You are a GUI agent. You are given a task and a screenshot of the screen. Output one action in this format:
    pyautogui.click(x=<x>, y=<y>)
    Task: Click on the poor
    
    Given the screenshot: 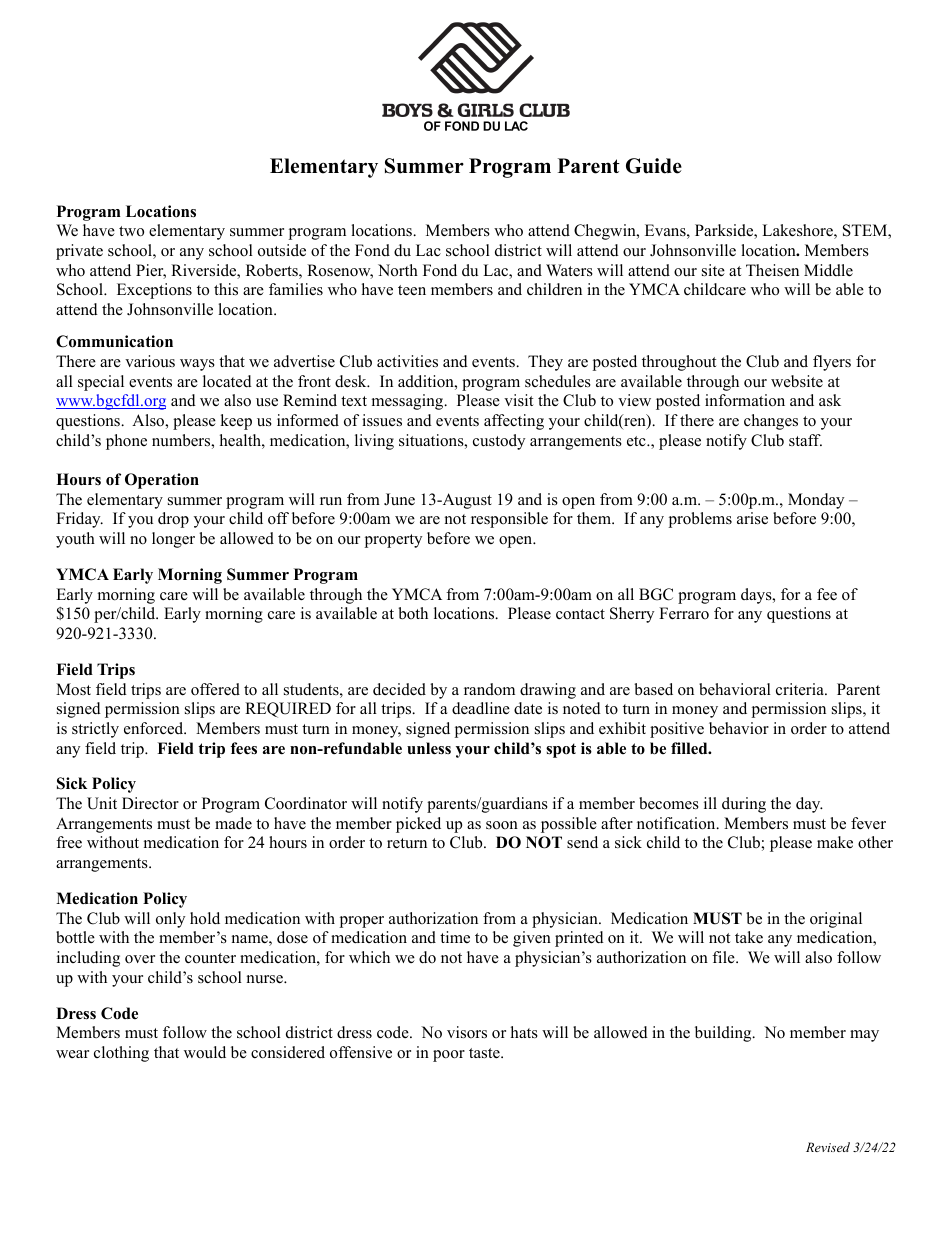 What is the action you would take?
    pyautogui.click(x=449, y=1056)
